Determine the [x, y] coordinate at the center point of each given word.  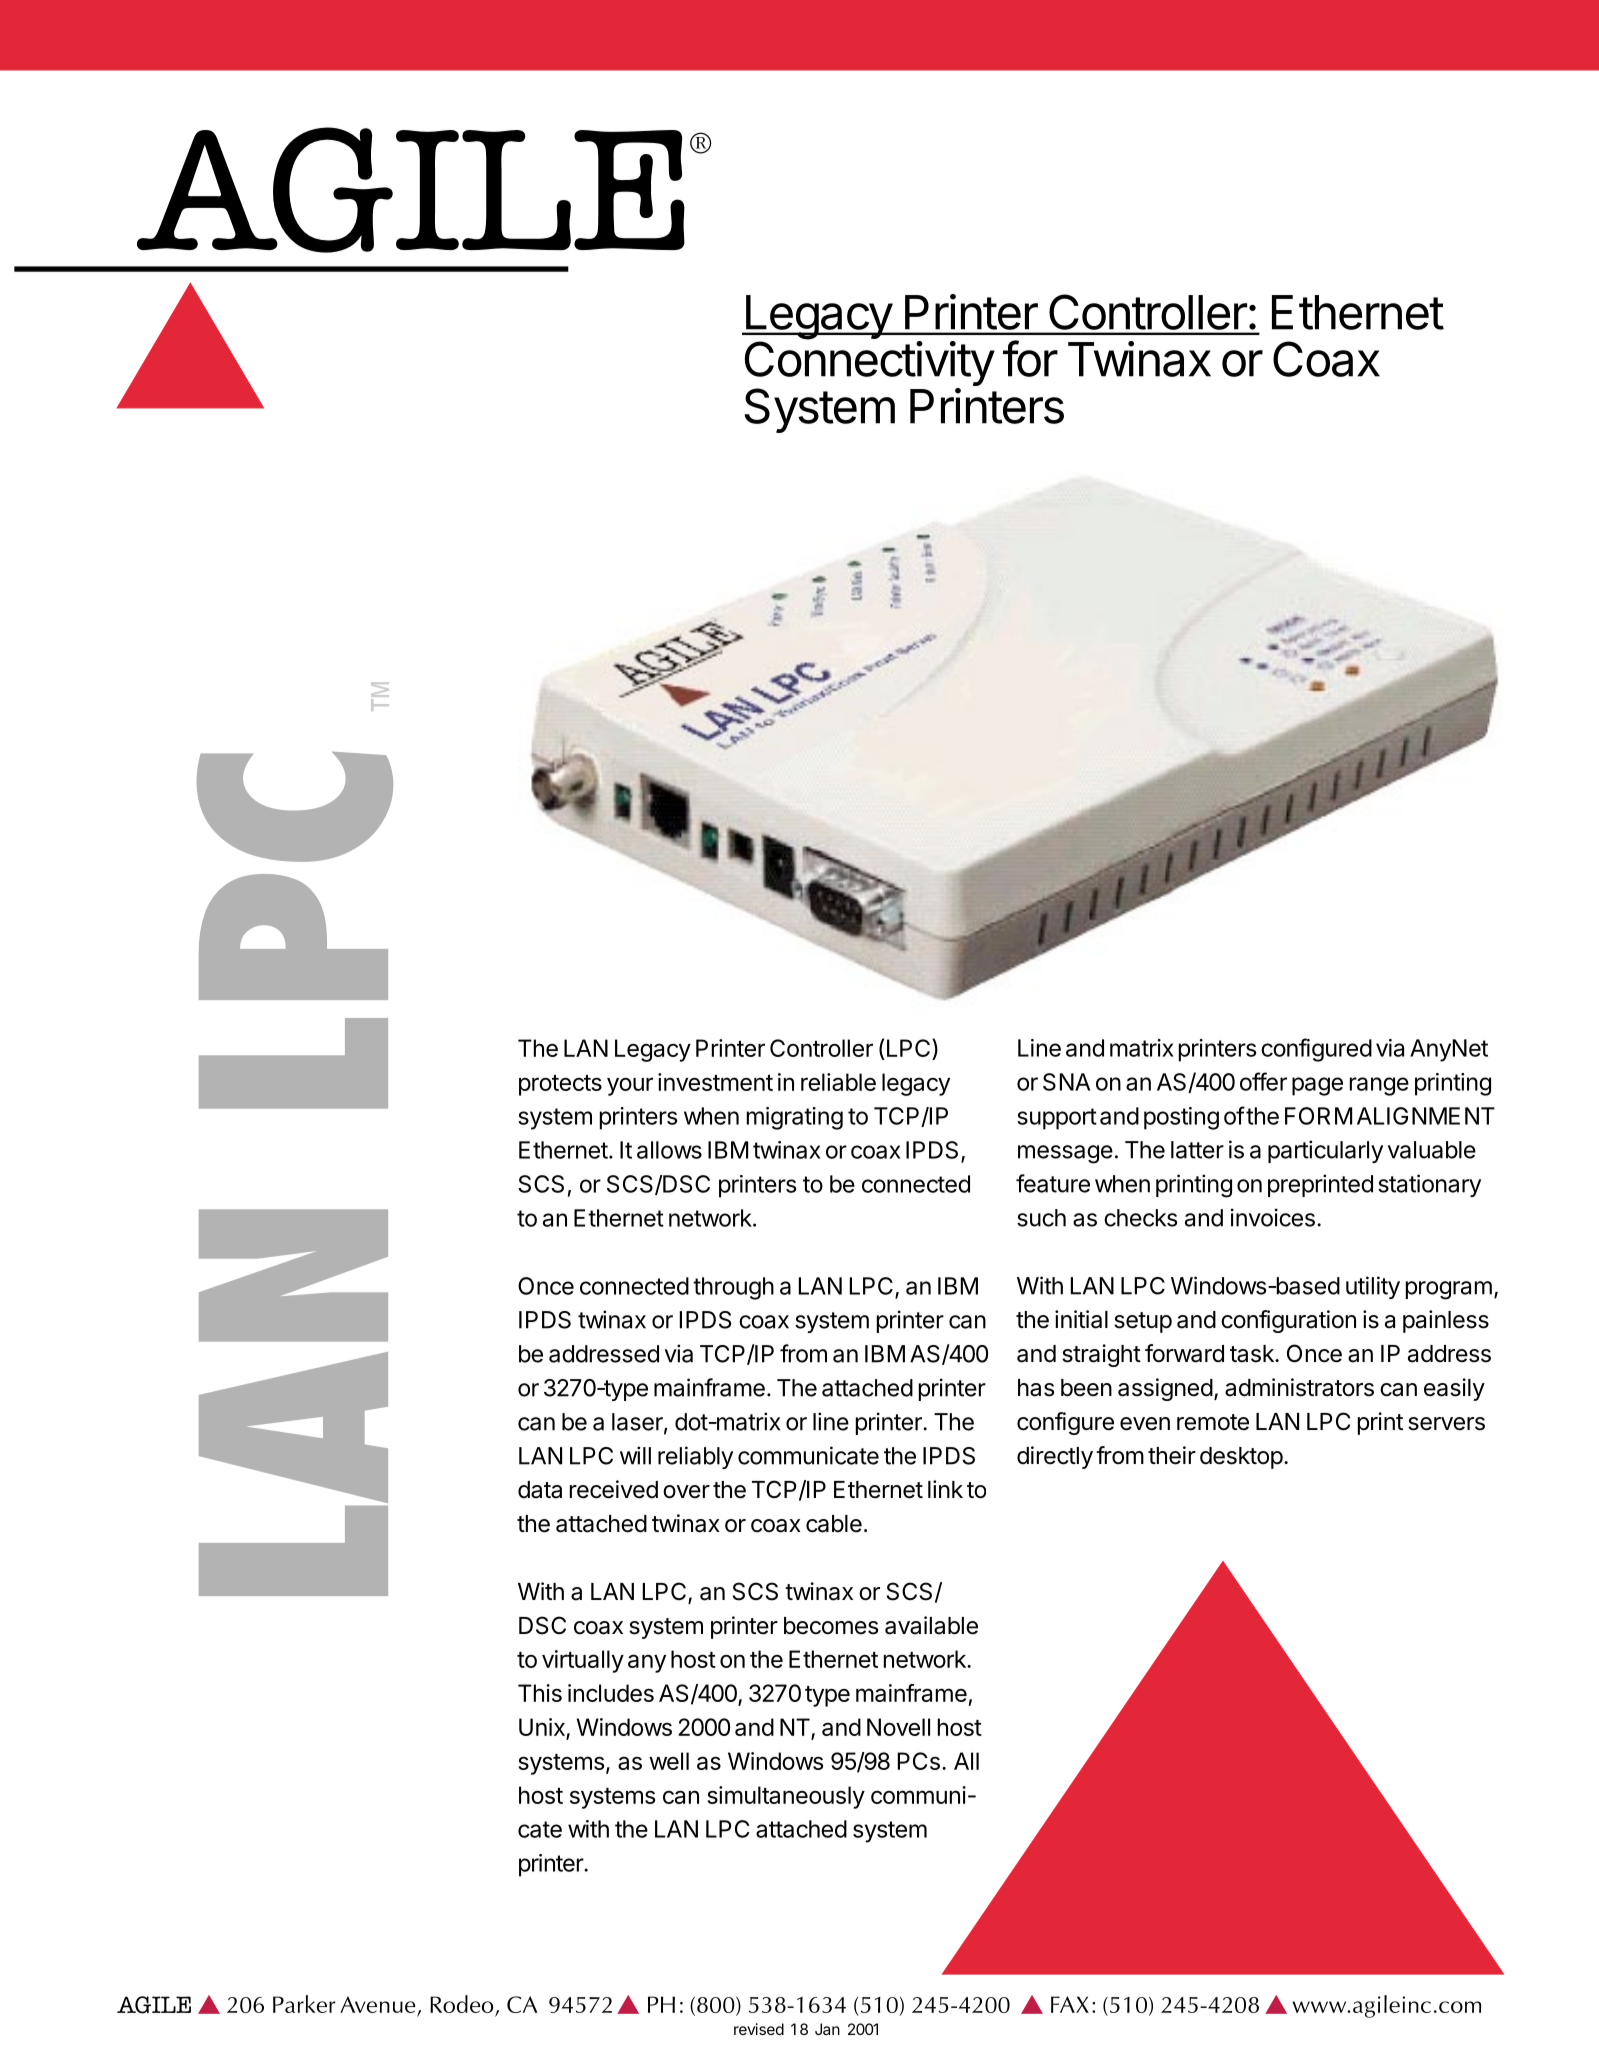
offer [1263, 1081]
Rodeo [463, 2005]
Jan [827, 2029]
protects [560, 1085]
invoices [1273, 1217]
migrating [795, 1118]
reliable [838, 1082]
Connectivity [870, 364]
